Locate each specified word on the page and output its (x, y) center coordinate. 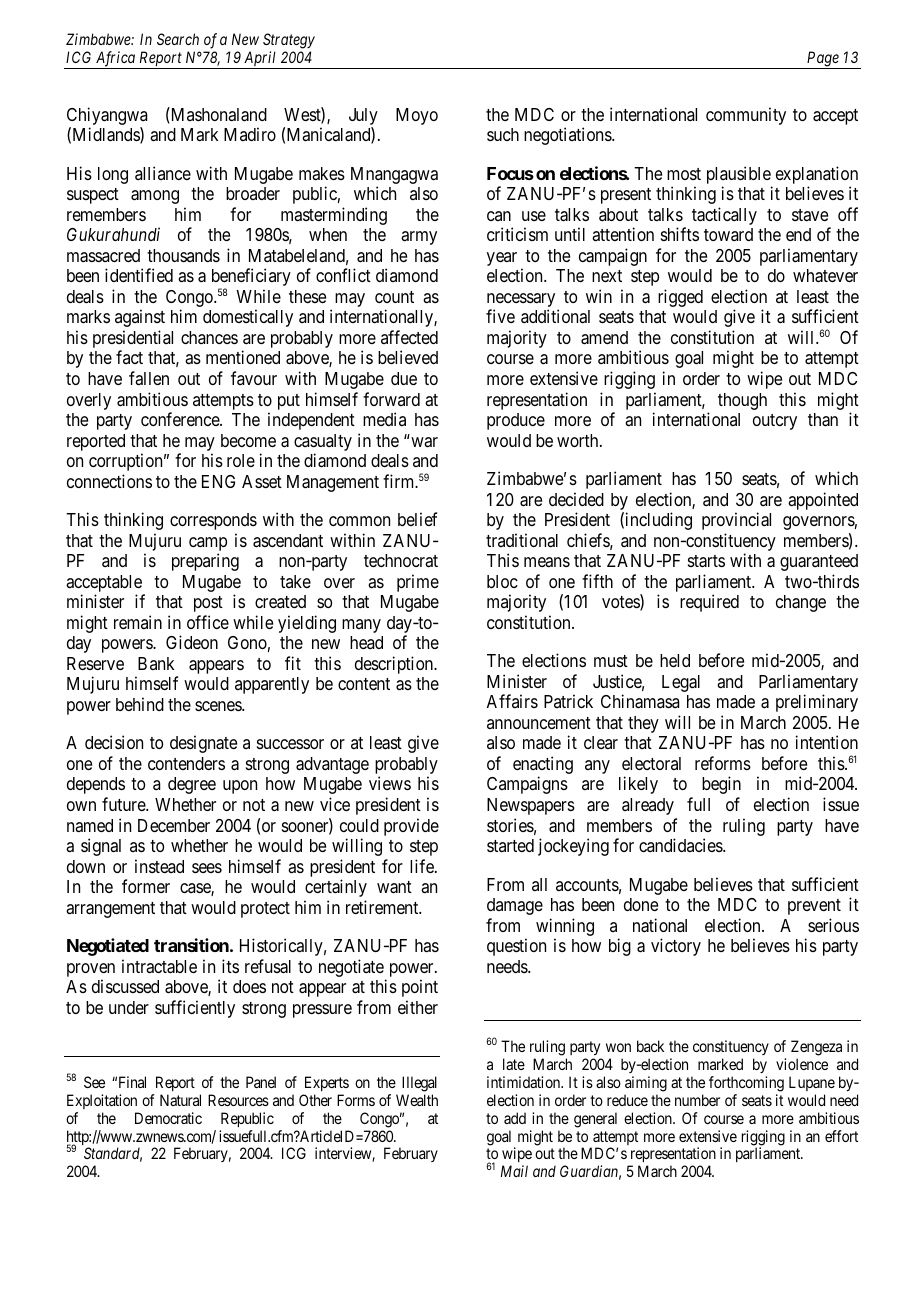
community (746, 116)
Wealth (417, 1100)
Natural (180, 1100)
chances (209, 337)
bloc (502, 581)
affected (409, 337)
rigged (680, 298)
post (208, 604)
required (709, 603)
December (174, 825)
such (503, 134)
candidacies (681, 845)
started (510, 845)
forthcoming (746, 1084)
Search (178, 39)
